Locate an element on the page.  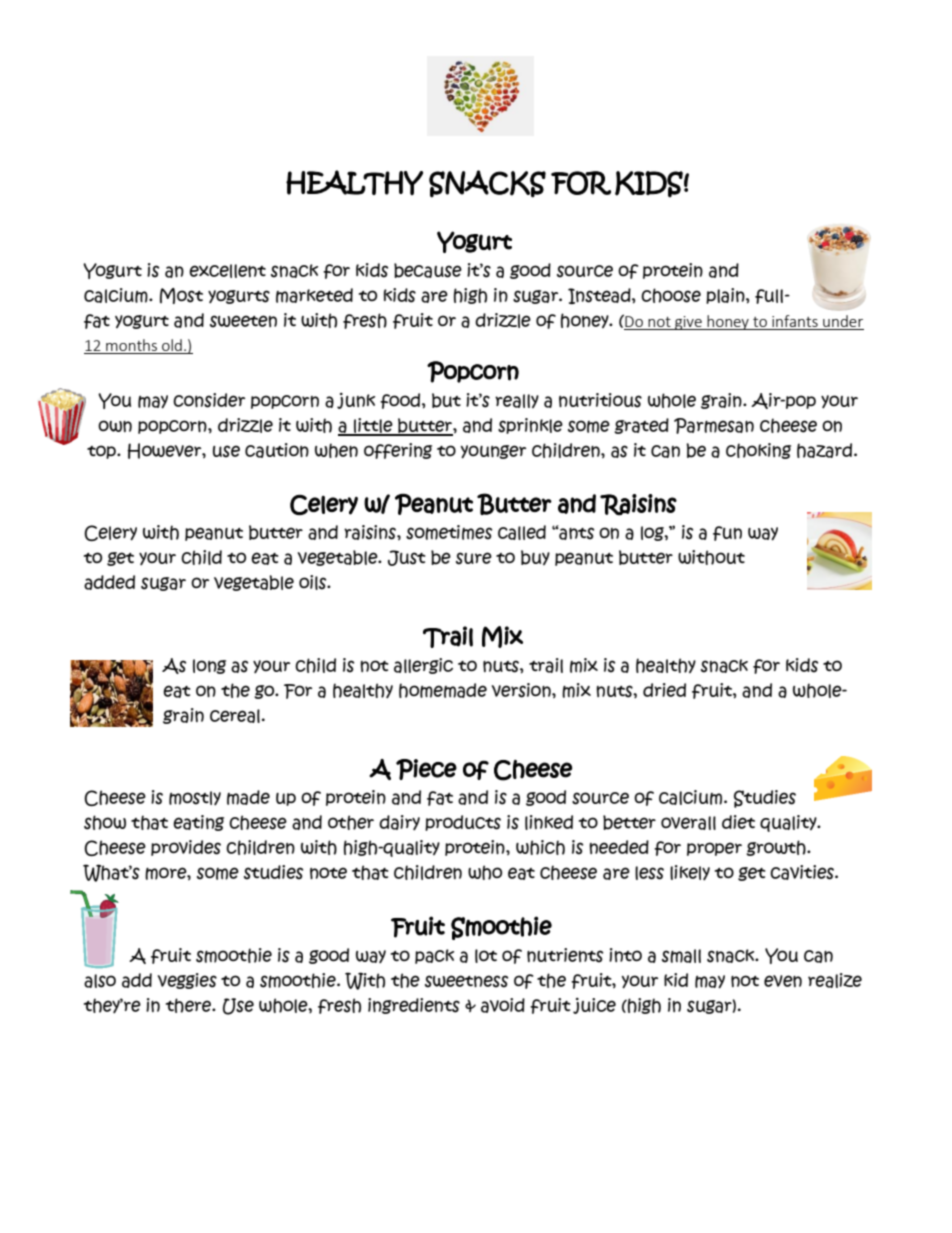
excellent is located at coordinates (227, 271).
